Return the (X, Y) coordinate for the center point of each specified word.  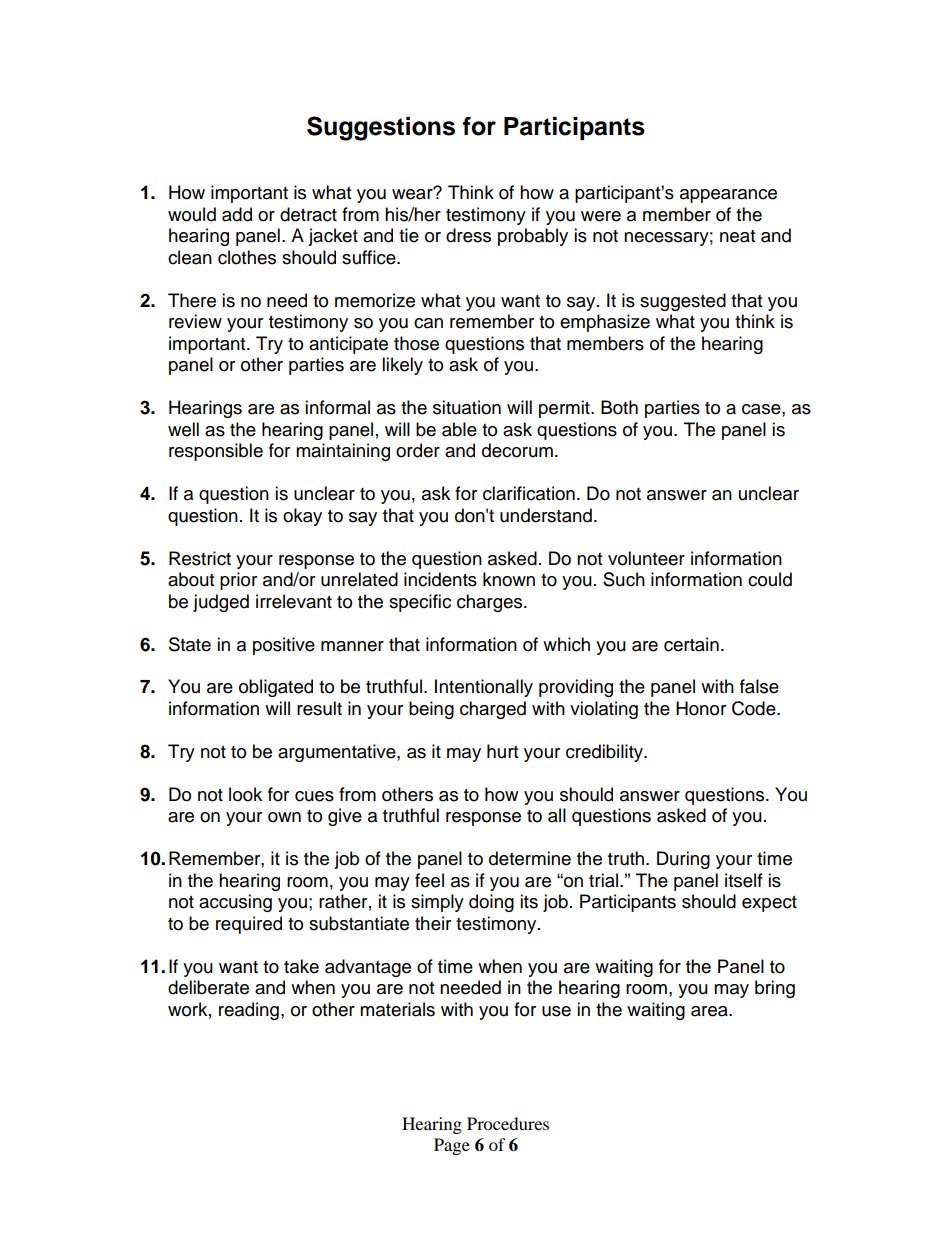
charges (491, 603)
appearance (728, 196)
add (237, 214)
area (710, 1011)
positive (284, 646)
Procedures (508, 1123)
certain (691, 644)
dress (468, 235)
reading (249, 1011)
